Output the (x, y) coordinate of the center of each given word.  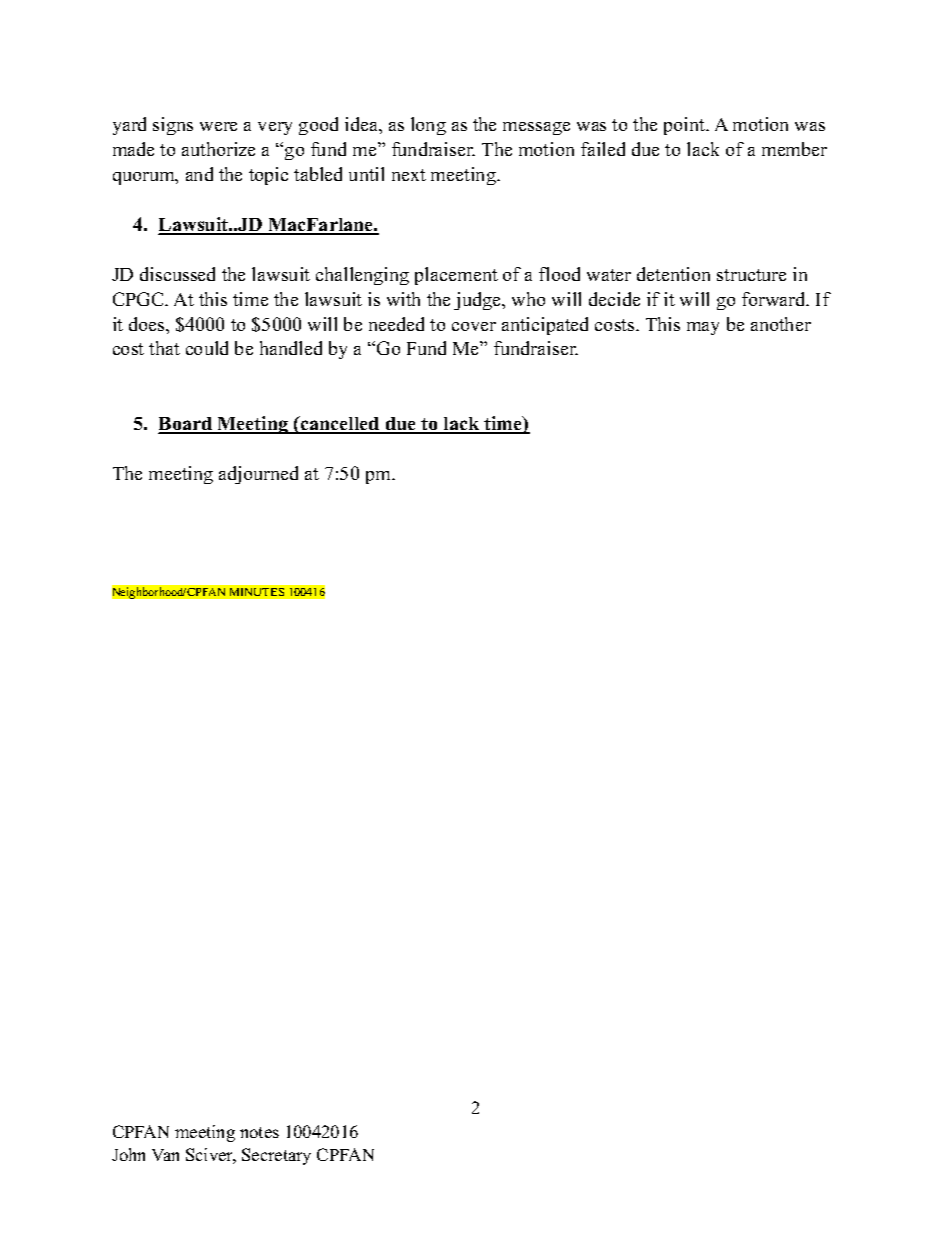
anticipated (545, 326)
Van (165, 1155)
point (686, 126)
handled (291, 348)
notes (259, 1132)
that (164, 348)
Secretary (276, 1156)
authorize (218, 149)
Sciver (211, 1156)
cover (474, 326)
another (781, 324)
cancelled (340, 424)
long (428, 126)
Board (187, 425)
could (207, 348)
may (703, 328)
